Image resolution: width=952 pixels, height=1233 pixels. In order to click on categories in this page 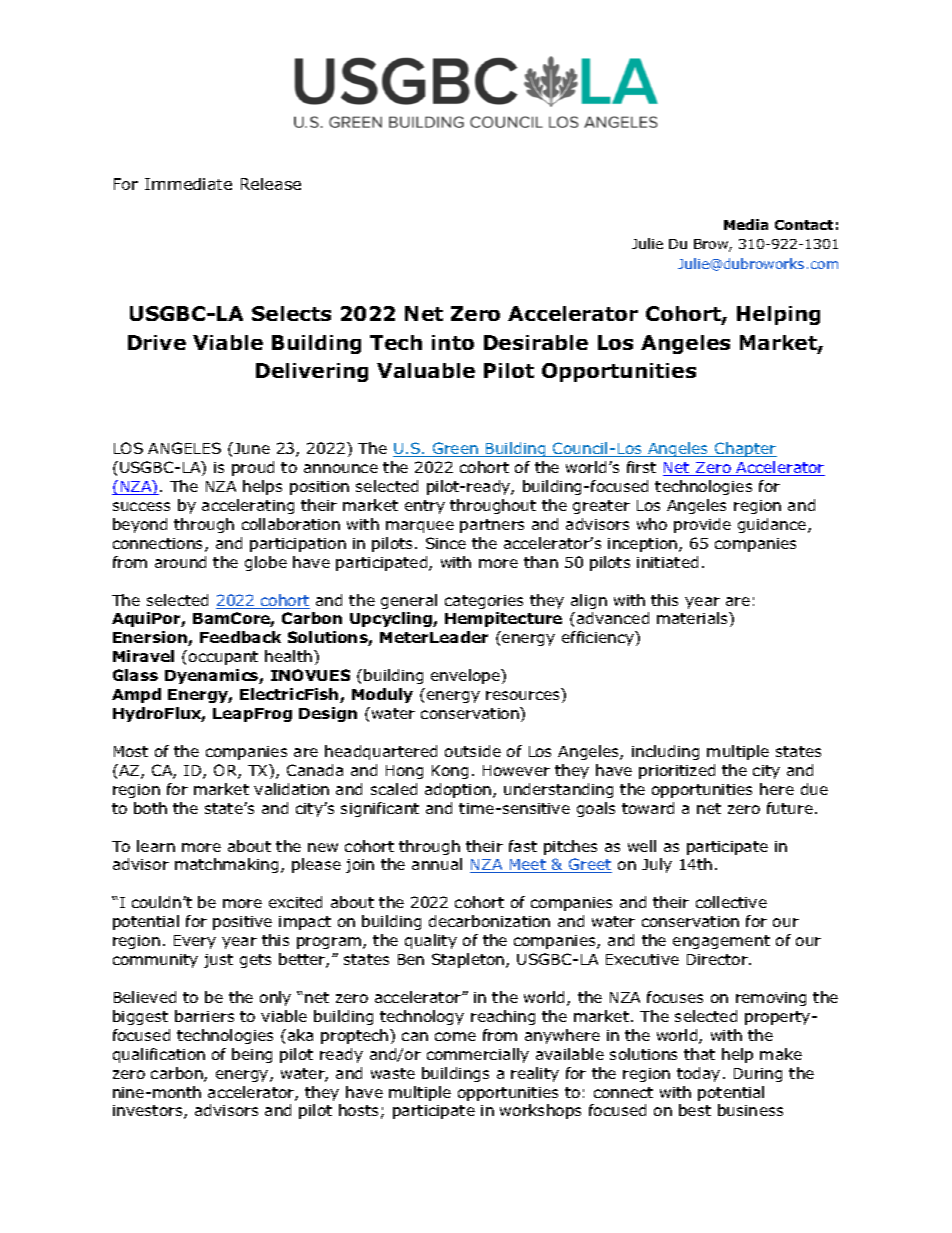, I will do `click(484, 602)`.
